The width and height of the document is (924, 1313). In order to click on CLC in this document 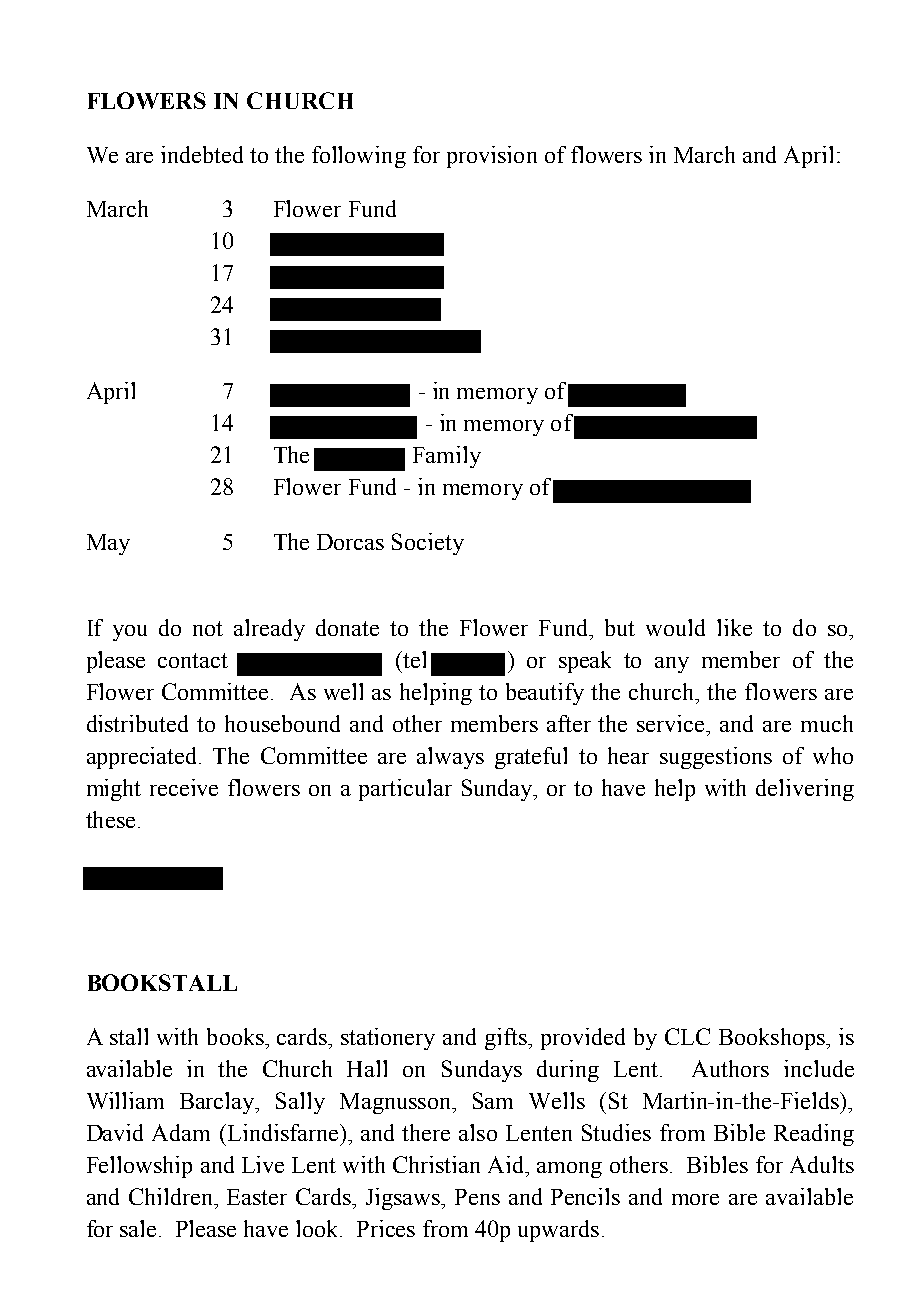, I will do `click(687, 1036)`.
